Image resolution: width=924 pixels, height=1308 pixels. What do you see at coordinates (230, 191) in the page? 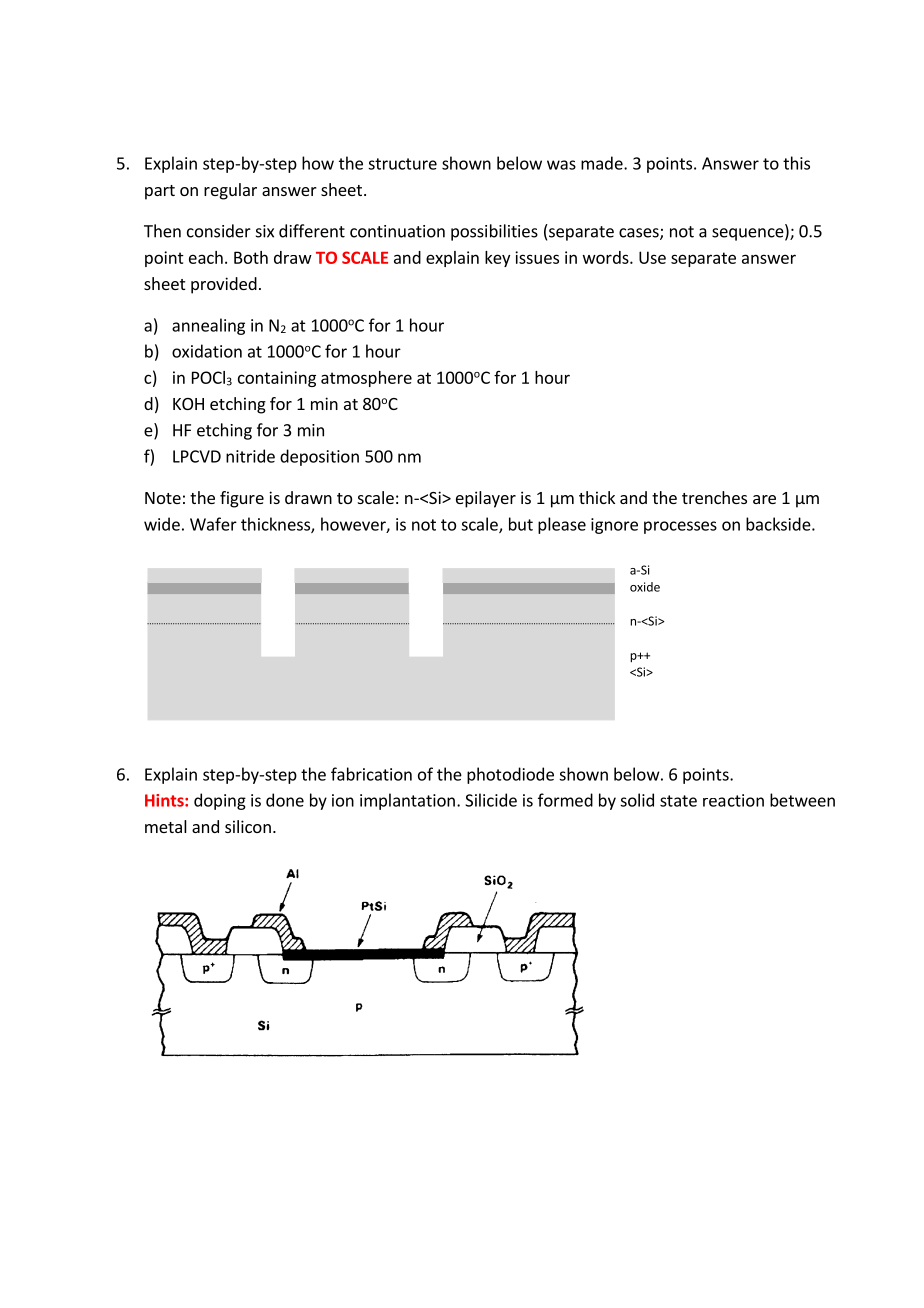
I see `regular` at bounding box center [230, 191].
